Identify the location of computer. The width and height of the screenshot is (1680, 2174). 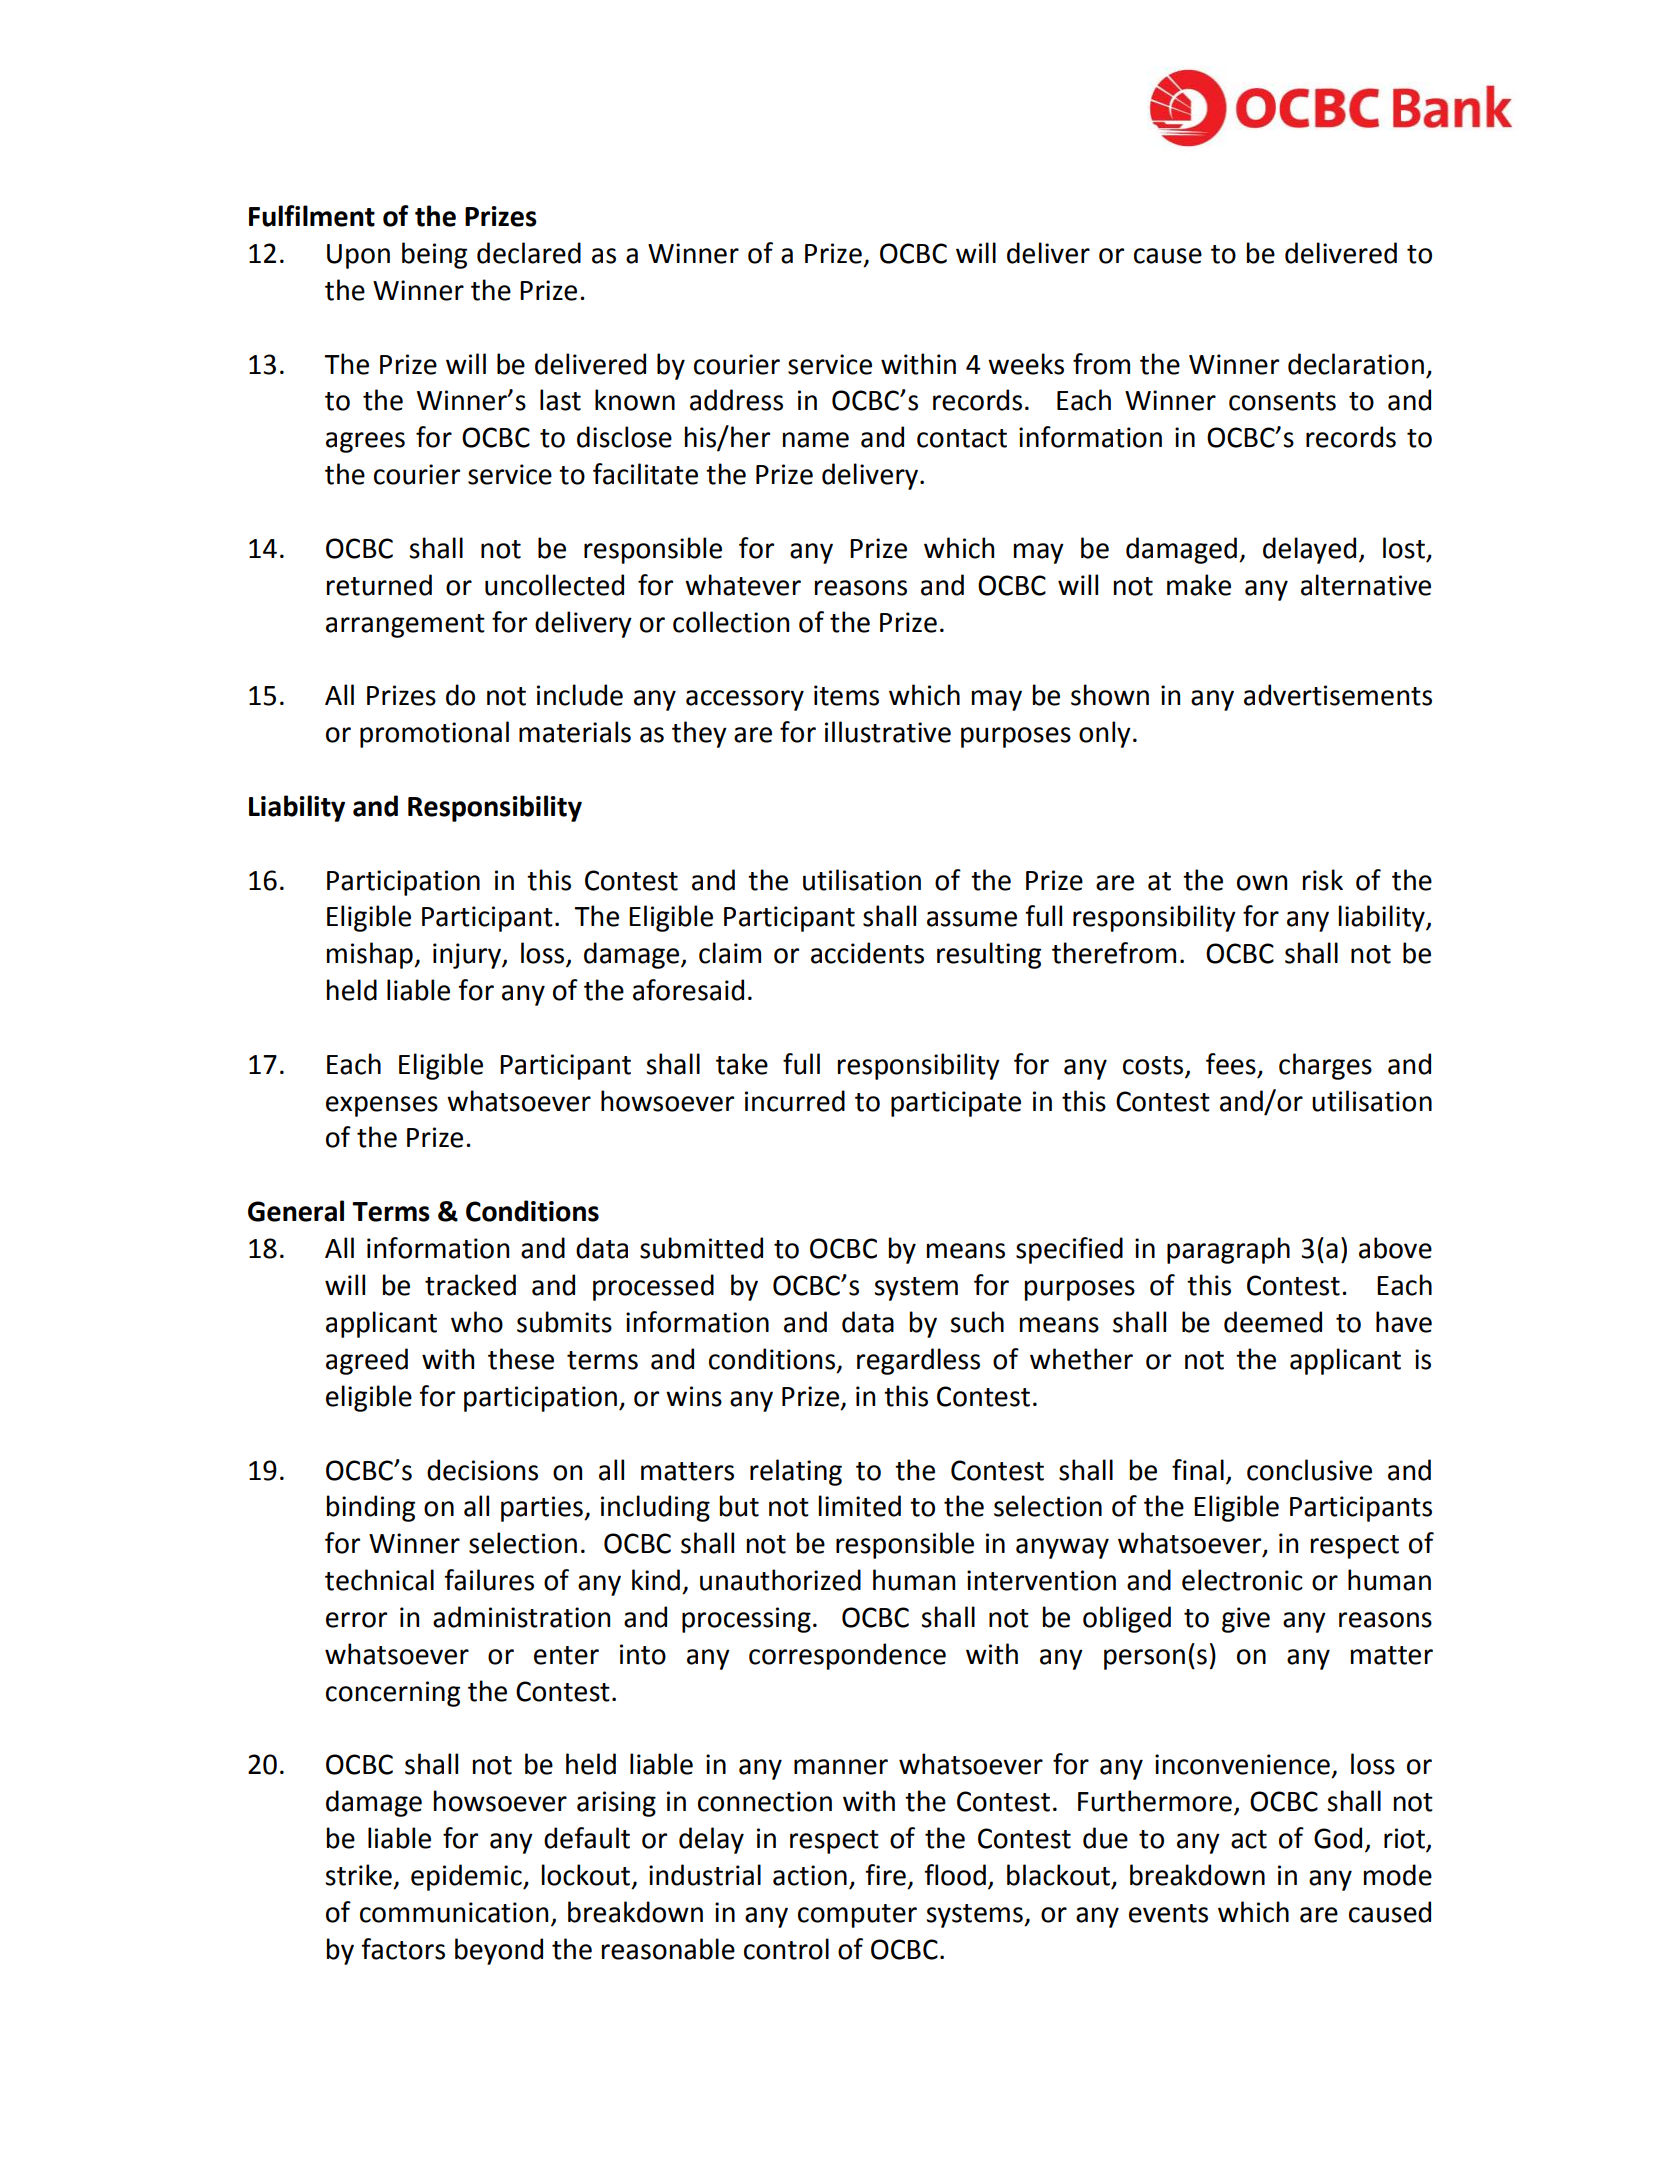
(857, 1916).
